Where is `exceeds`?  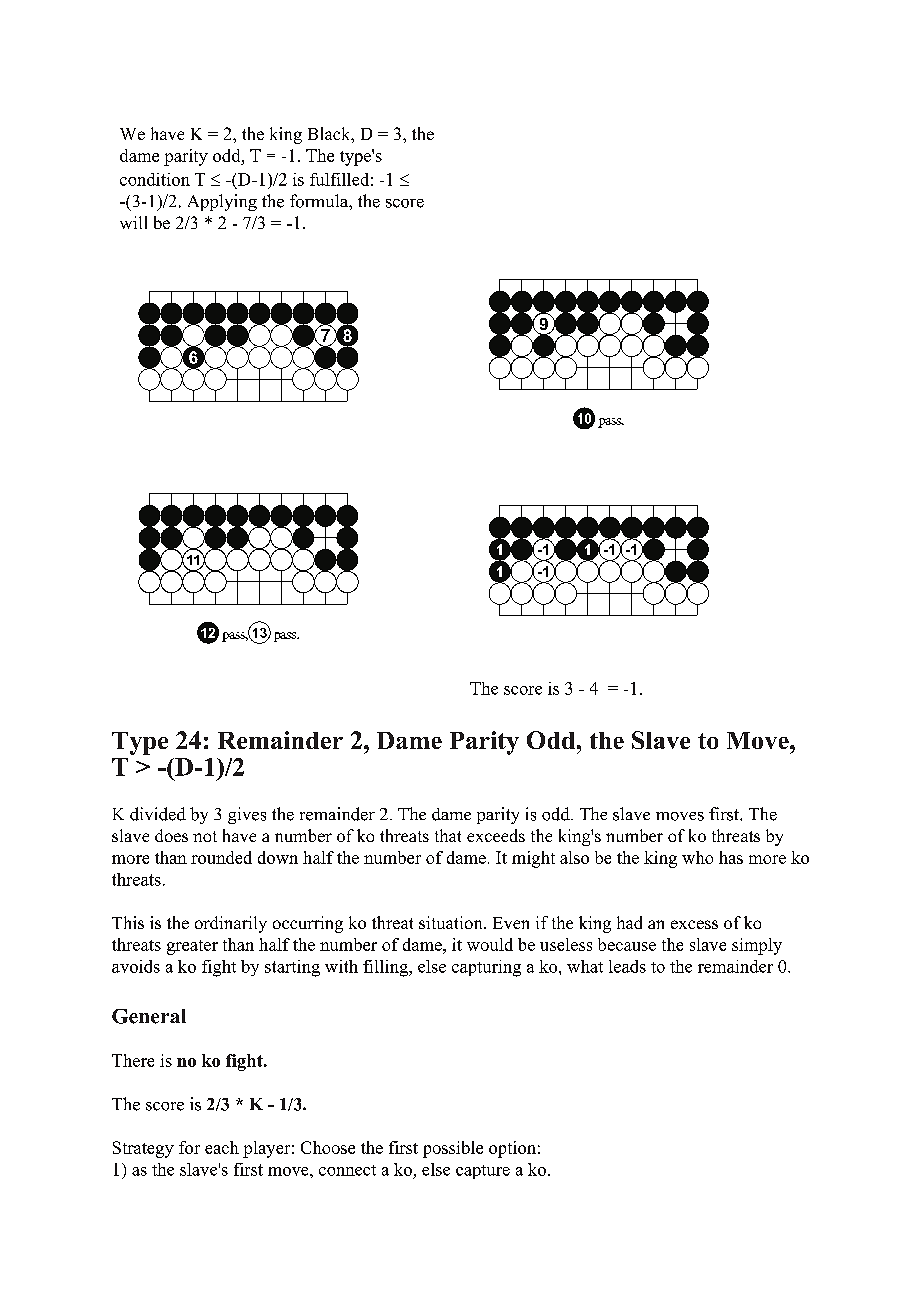
exceeds is located at coordinates (496, 835).
